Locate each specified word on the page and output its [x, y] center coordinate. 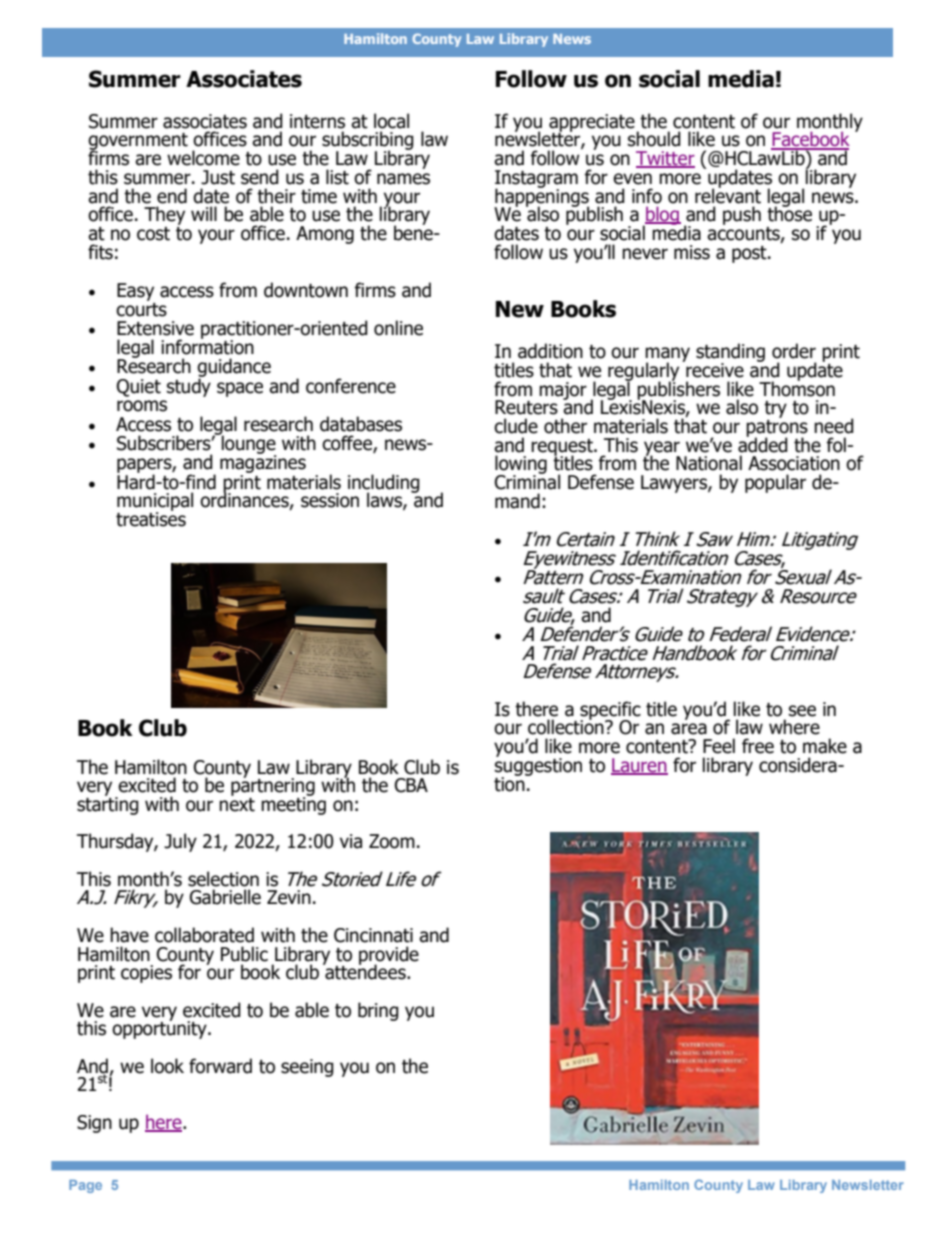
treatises [151, 518]
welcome [203, 158]
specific [610, 711]
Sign [94, 1124]
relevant [728, 195]
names [403, 179]
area [689, 729]
